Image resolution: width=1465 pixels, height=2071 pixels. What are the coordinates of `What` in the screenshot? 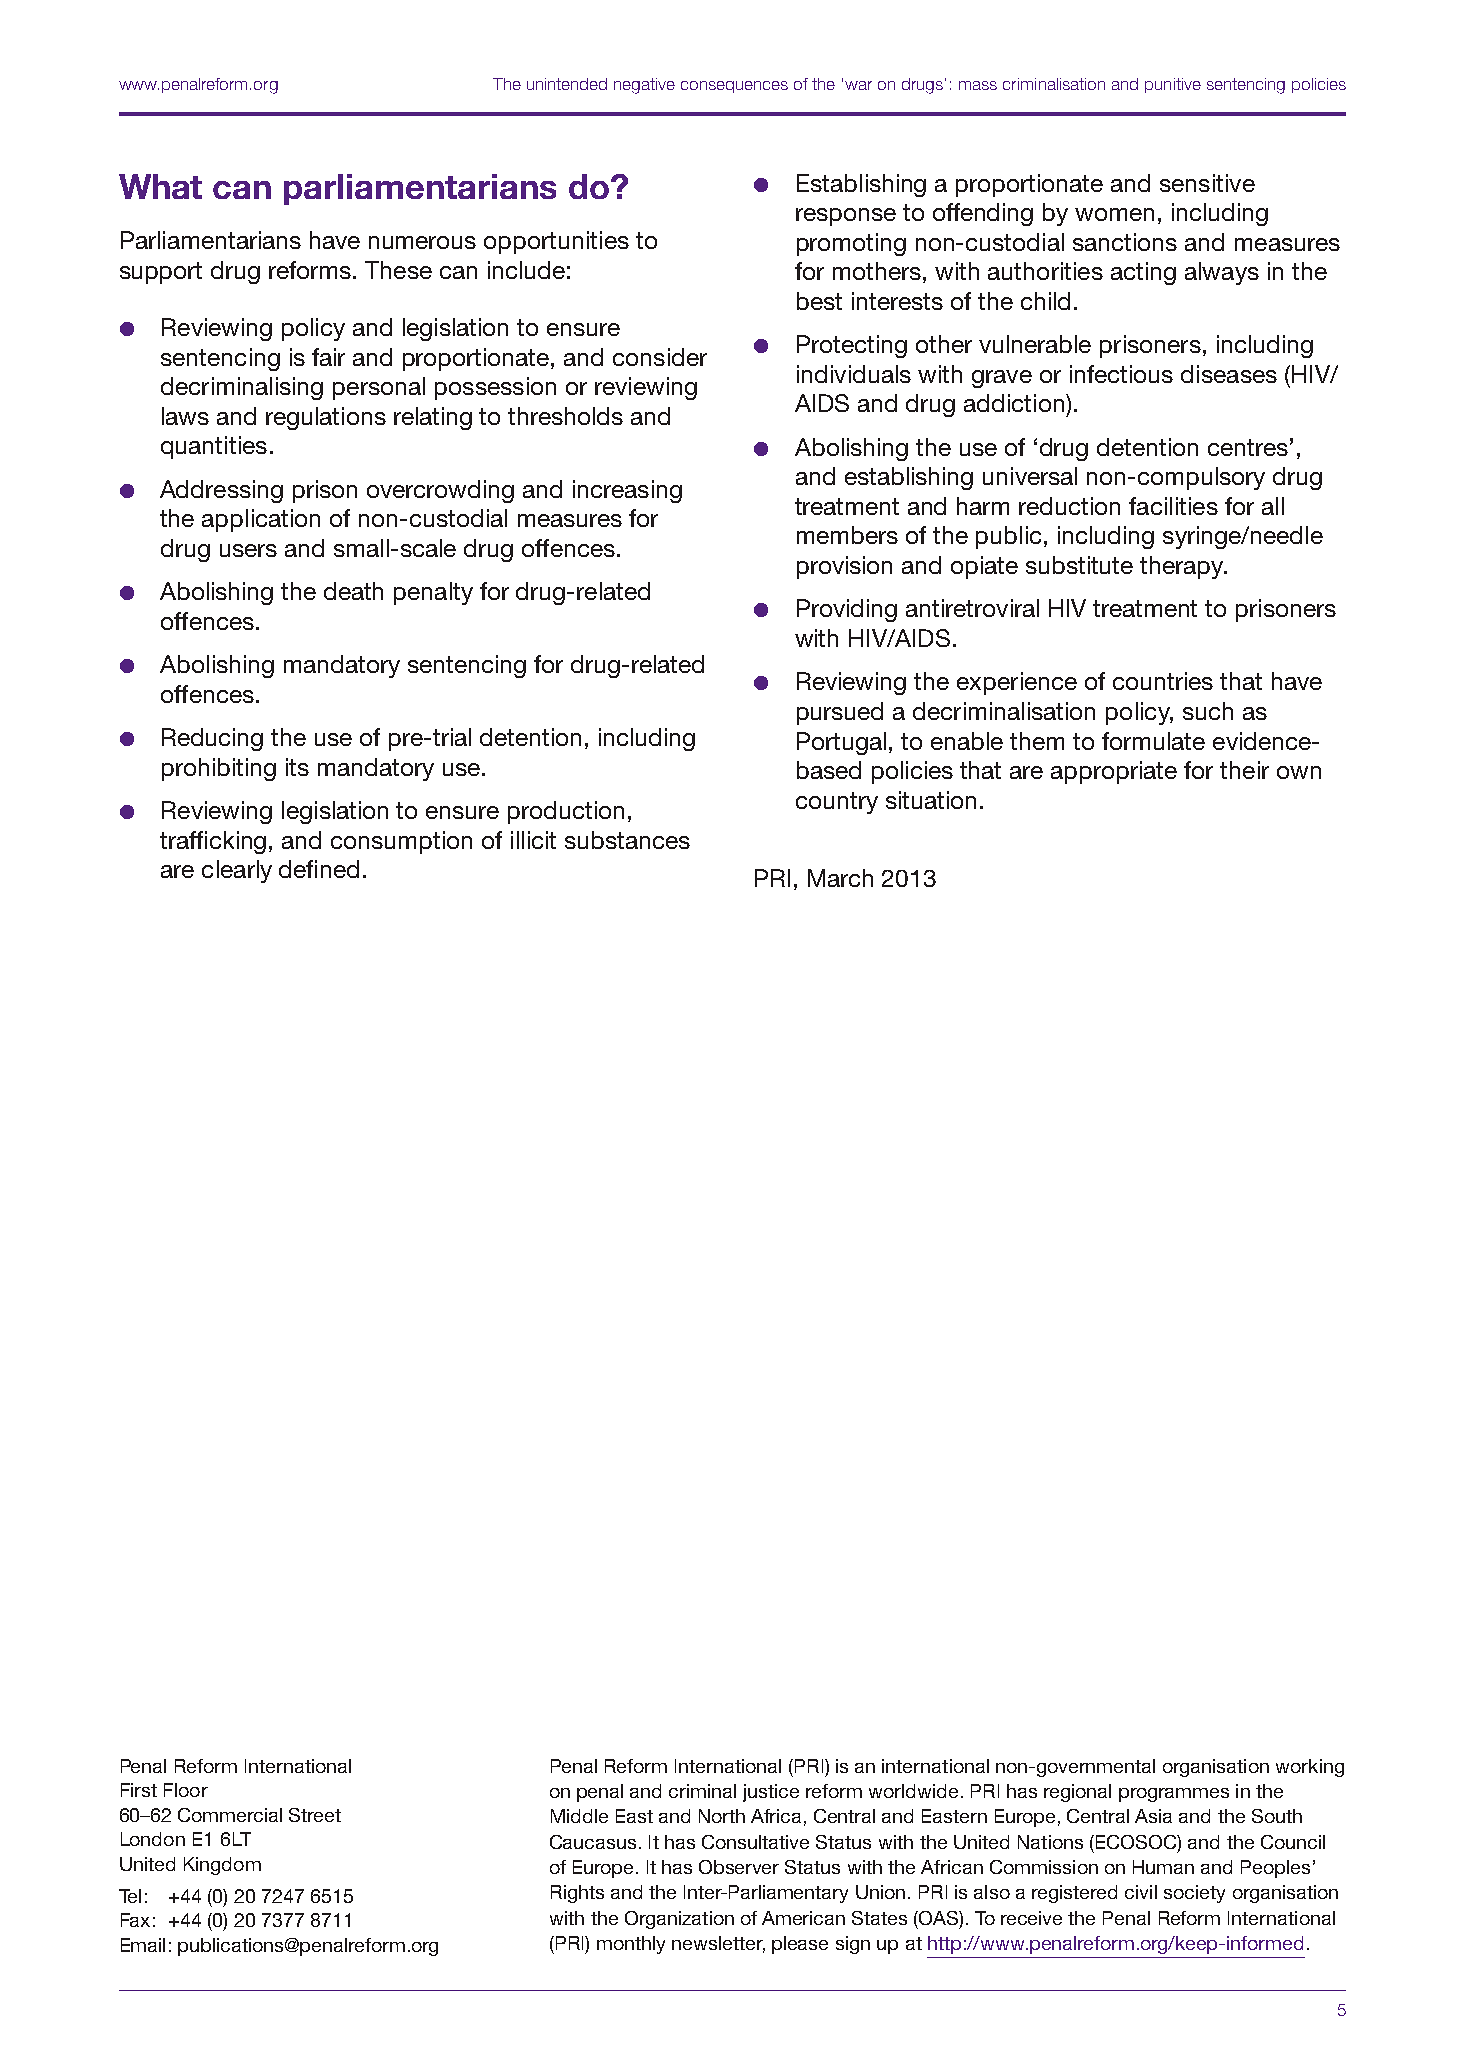 It's located at (160, 186).
